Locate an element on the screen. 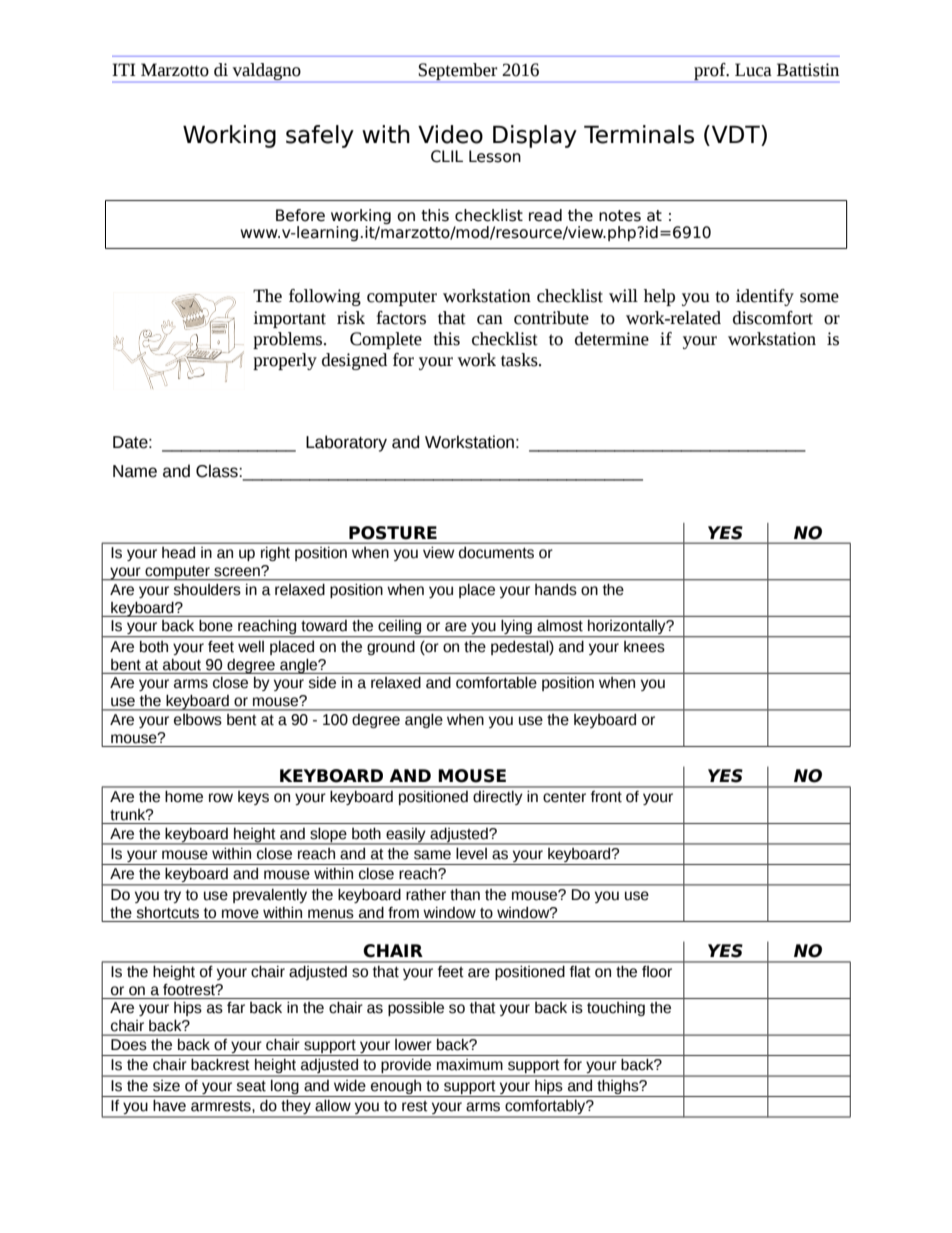 This screenshot has width=952, height=1233. September is located at coordinates (457, 71).
